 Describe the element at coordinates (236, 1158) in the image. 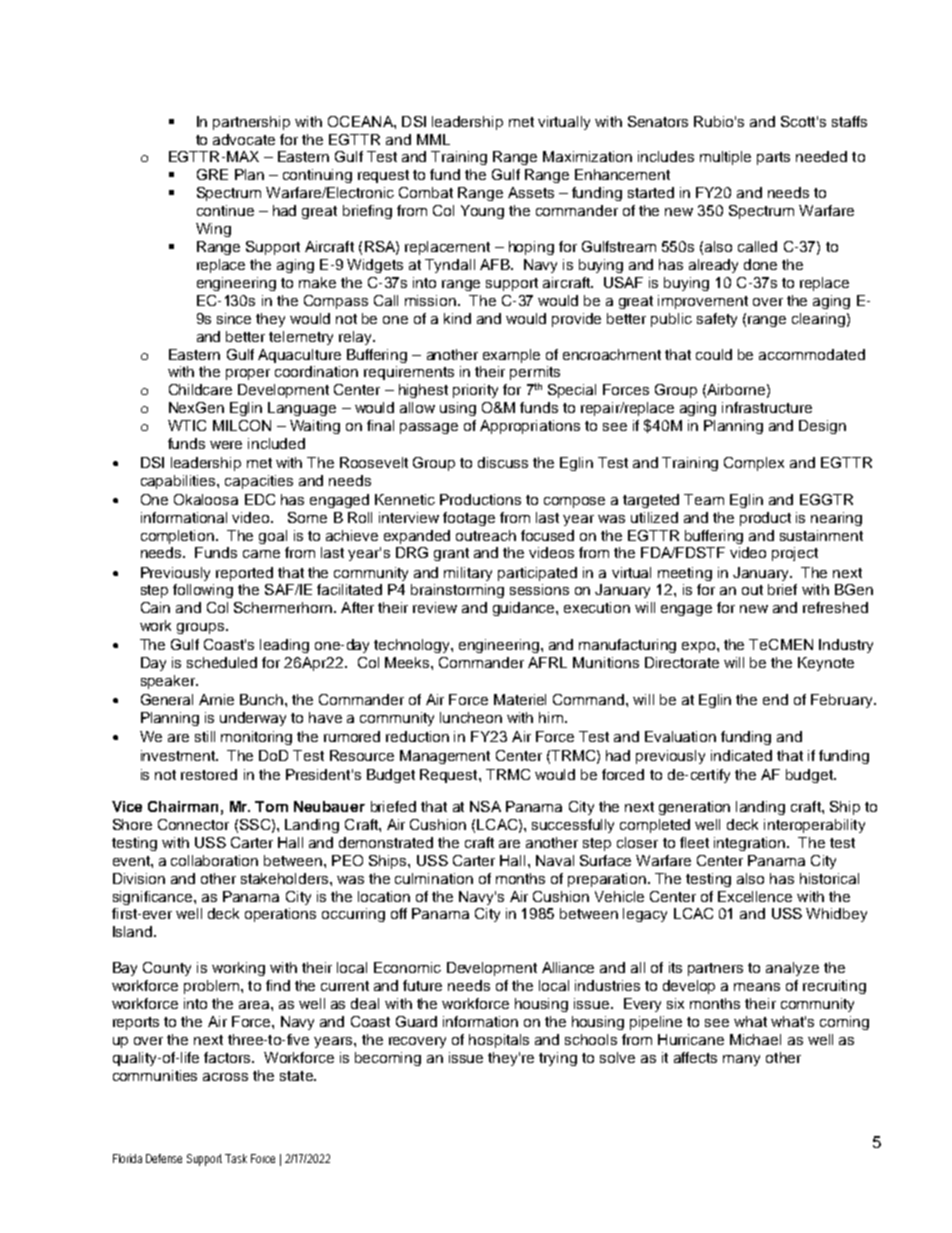

I see `Task` at that location.
